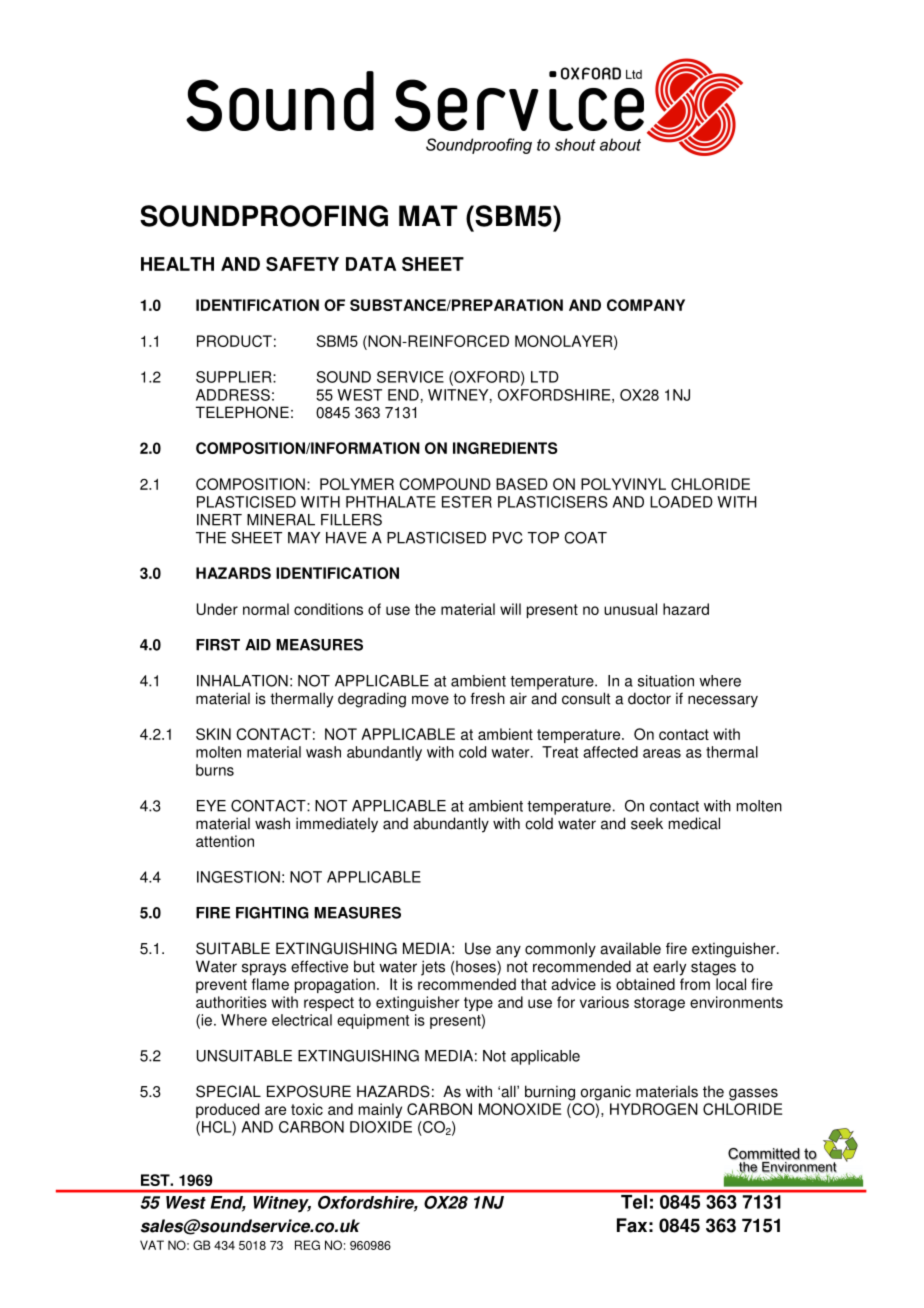 This screenshot has width=924, height=1308. What do you see at coordinates (371, 264) in the screenshot?
I see `DATA` at bounding box center [371, 264].
